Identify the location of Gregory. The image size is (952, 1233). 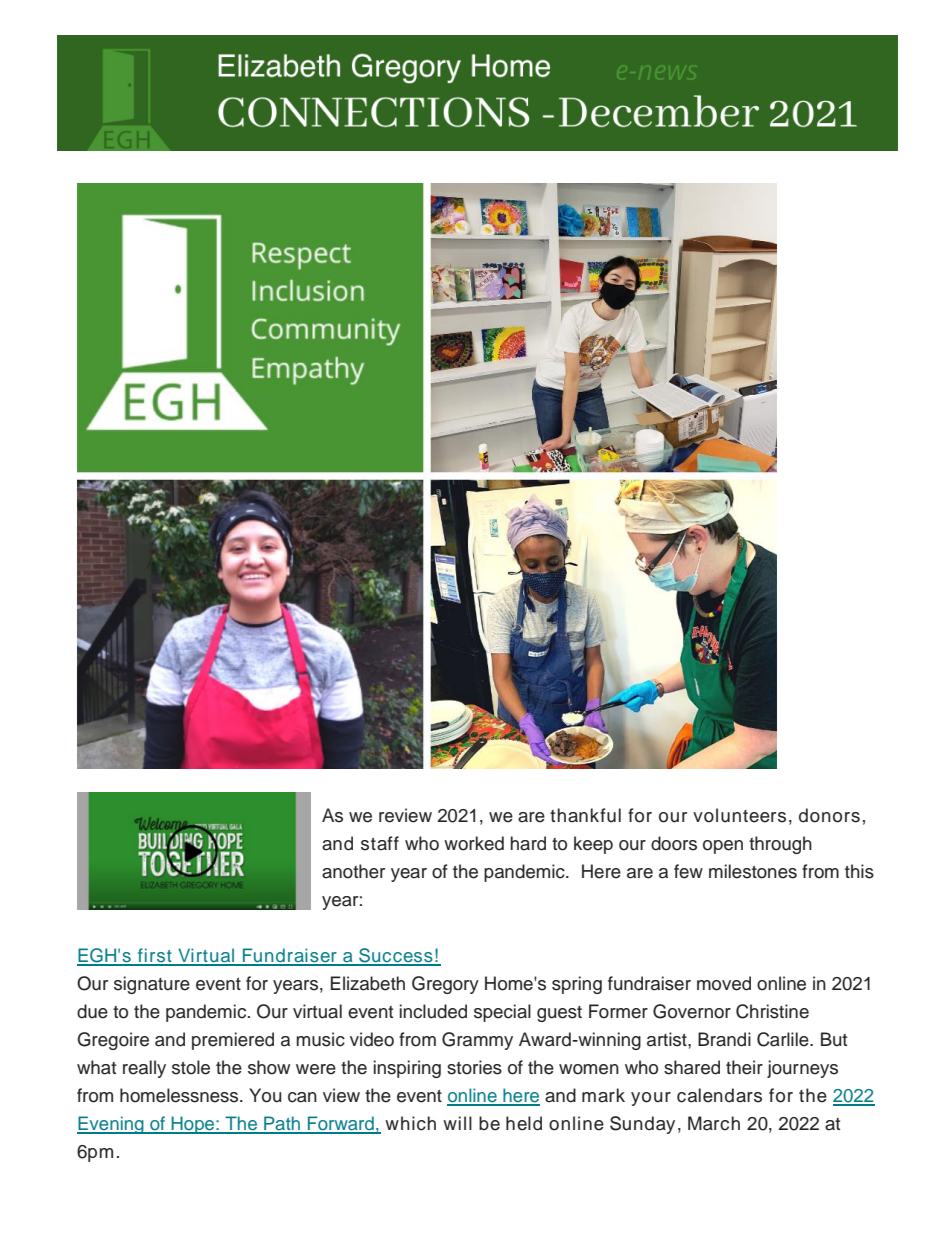
(445, 985).
